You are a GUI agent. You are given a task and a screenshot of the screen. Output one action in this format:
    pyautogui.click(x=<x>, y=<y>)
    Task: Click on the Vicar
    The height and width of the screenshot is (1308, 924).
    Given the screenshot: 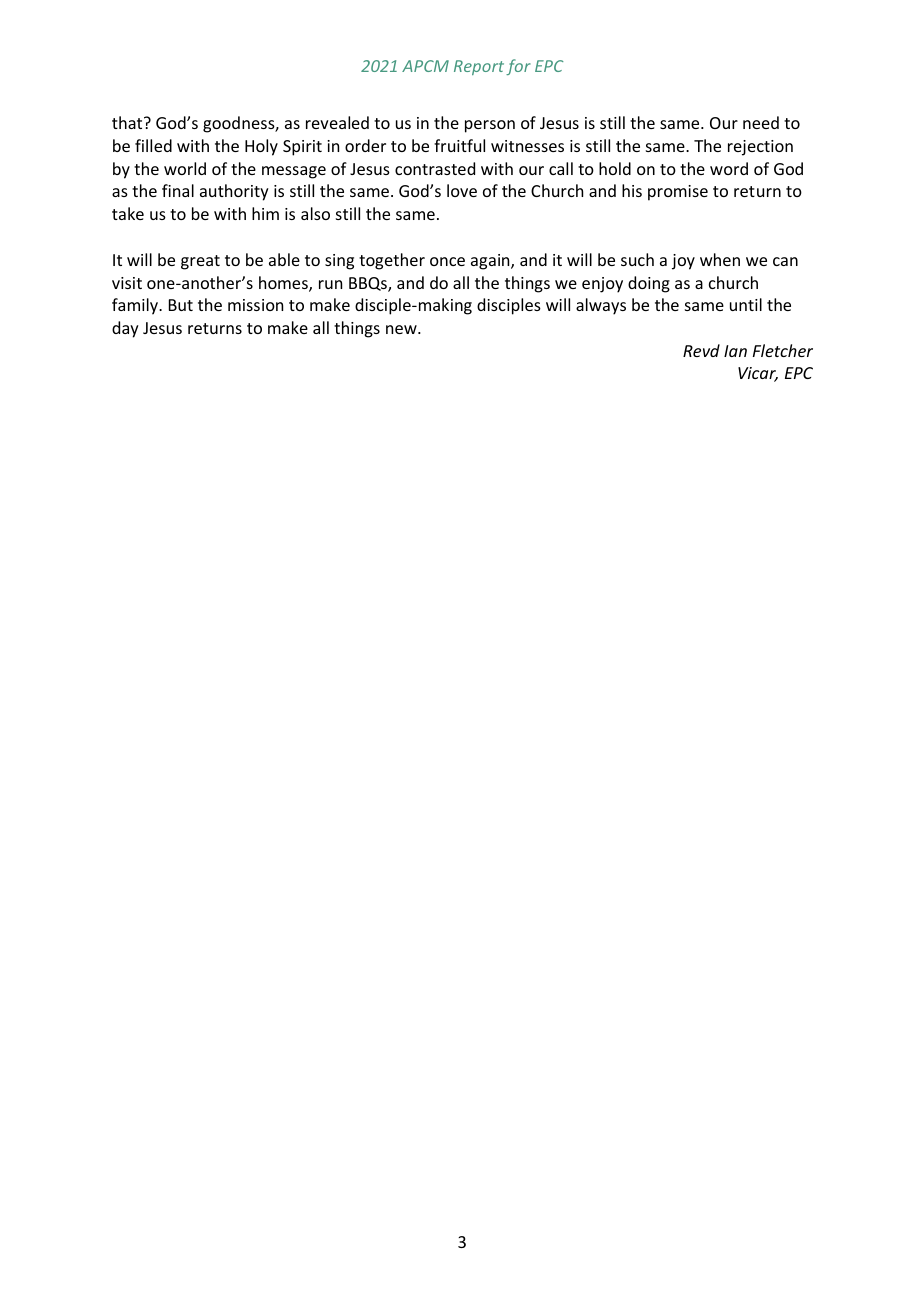 What is the action you would take?
    pyautogui.click(x=758, y=374)
